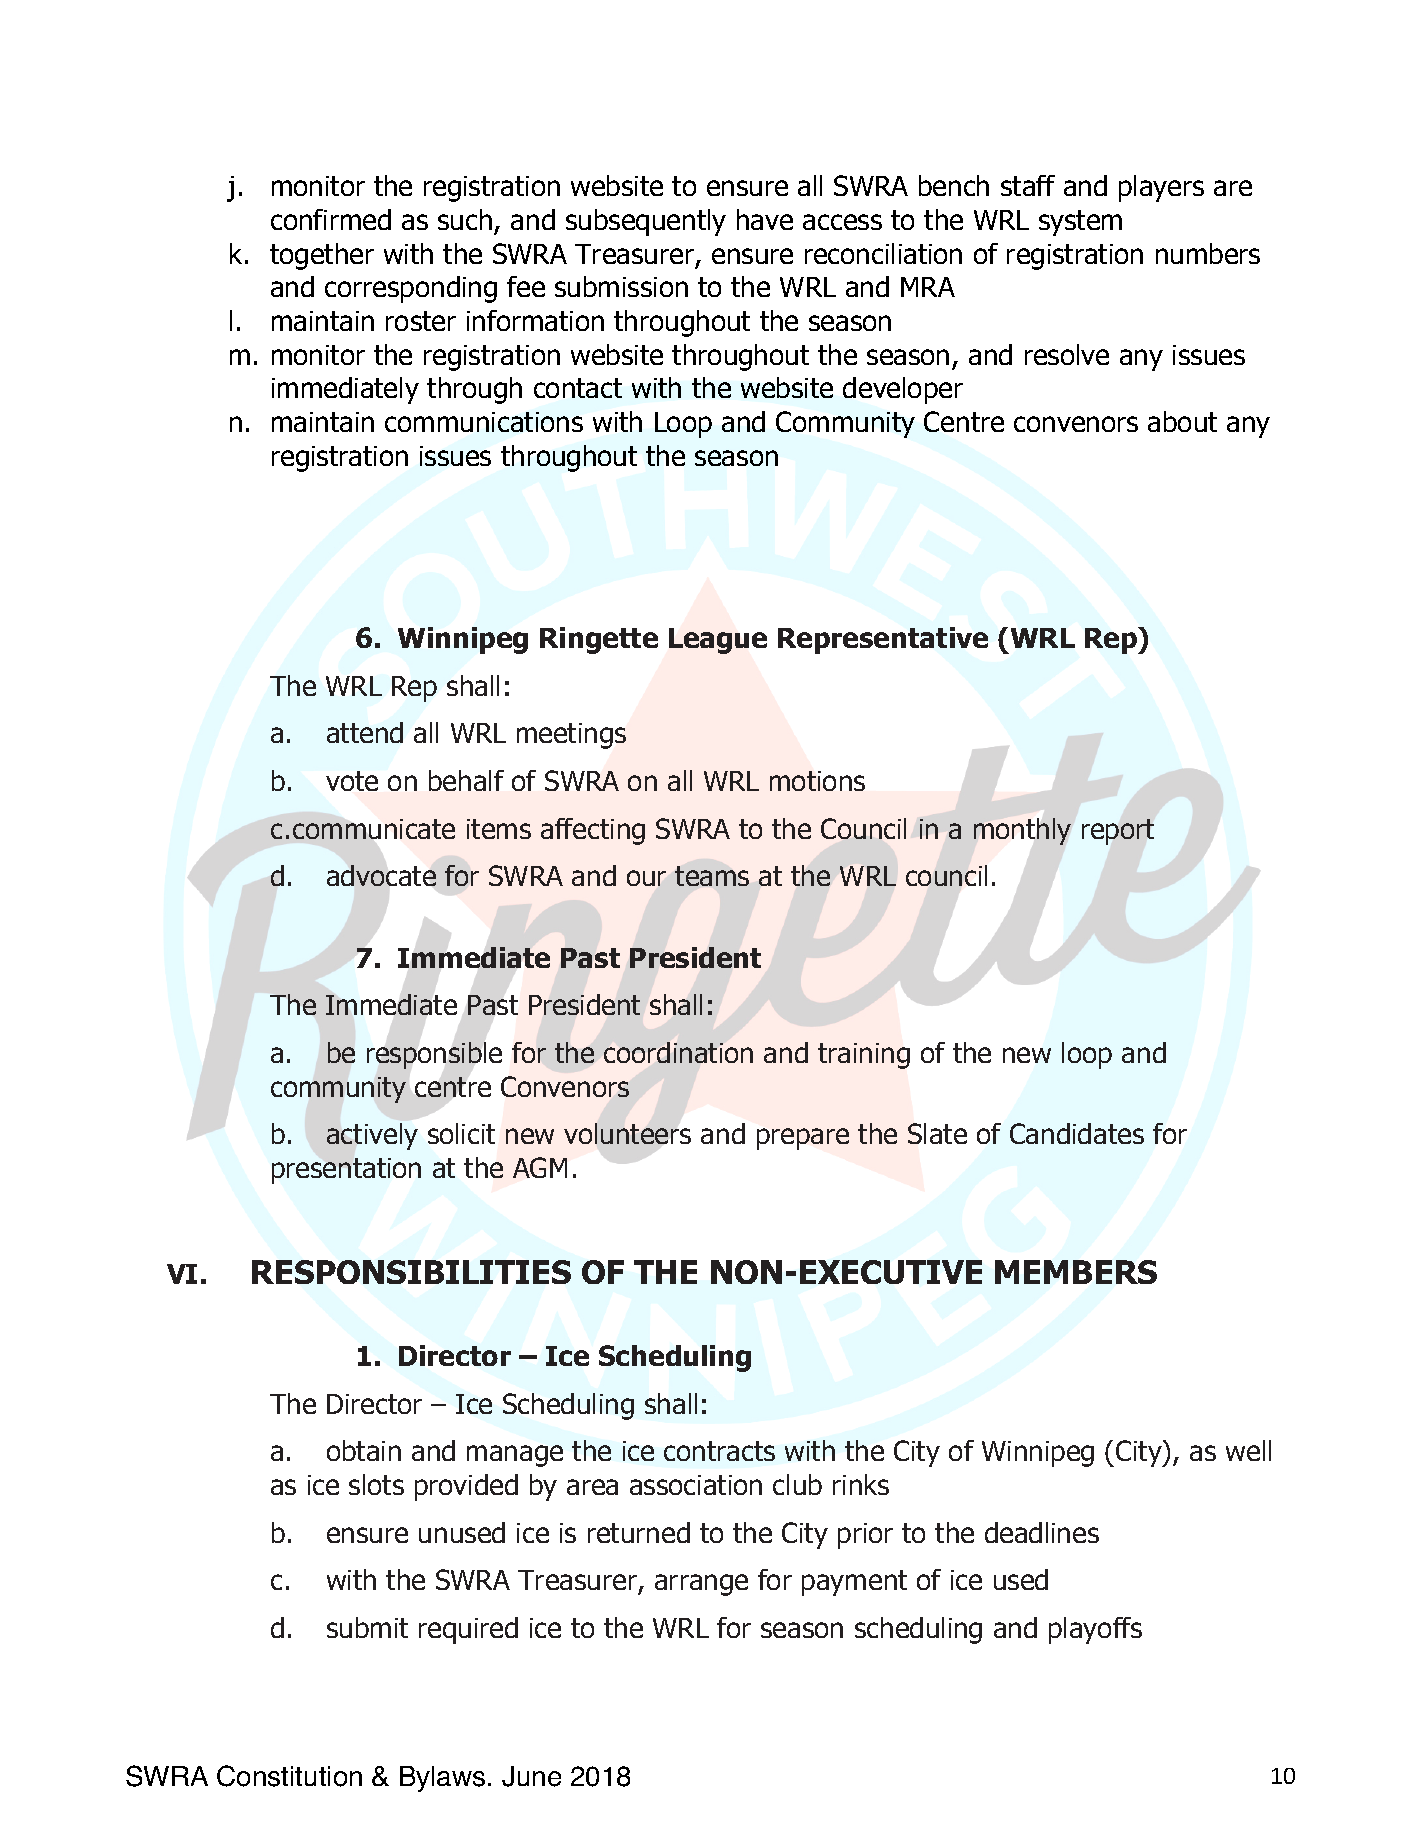 This screenshot has height=1842, width=1423. What do you see at coordinates (1076, 1272) in the screenshot?
I see `MEMBERS` at bounding box center [1076, 1272].
